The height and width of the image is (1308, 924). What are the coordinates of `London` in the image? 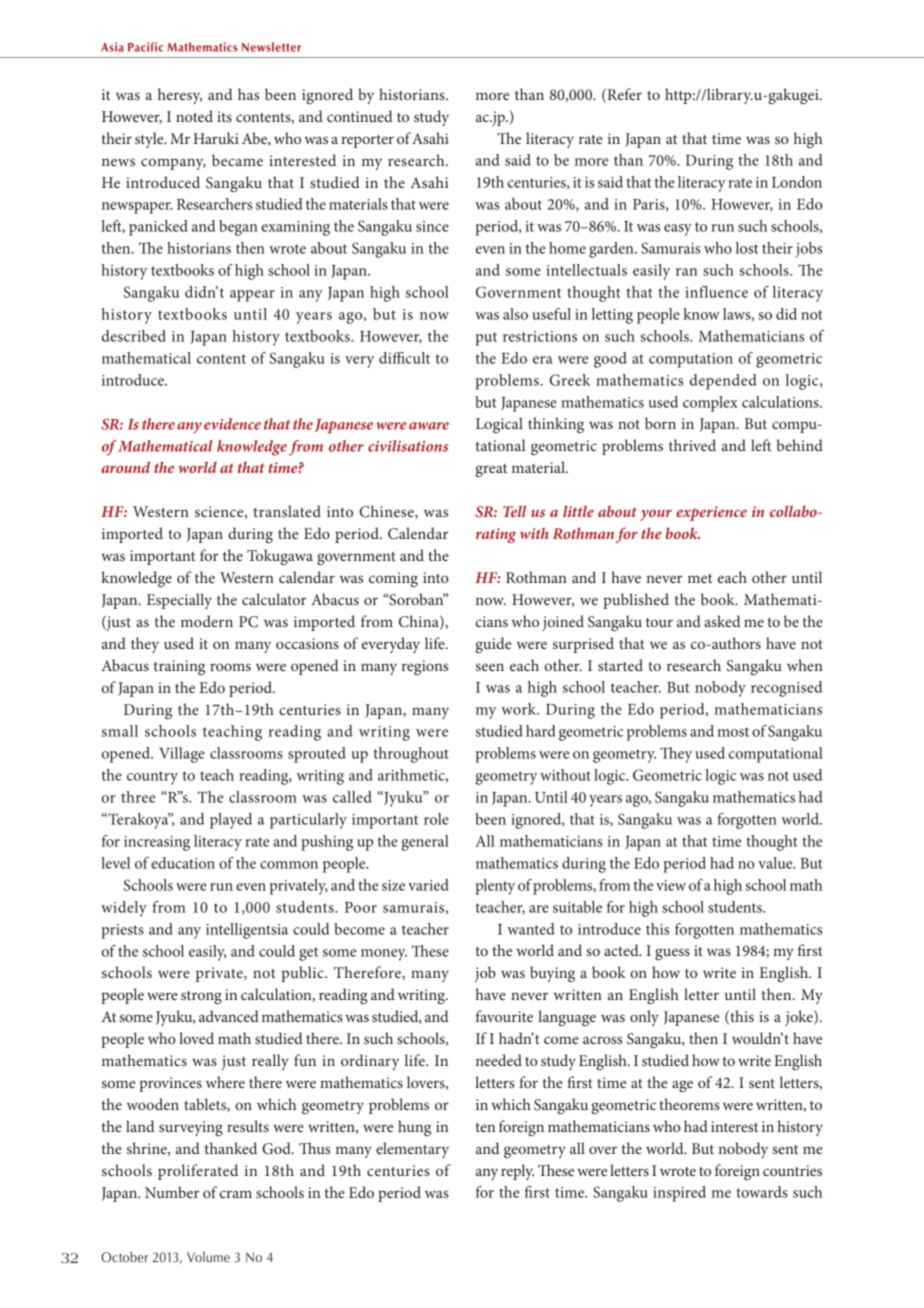 It's located at (797, 182).
